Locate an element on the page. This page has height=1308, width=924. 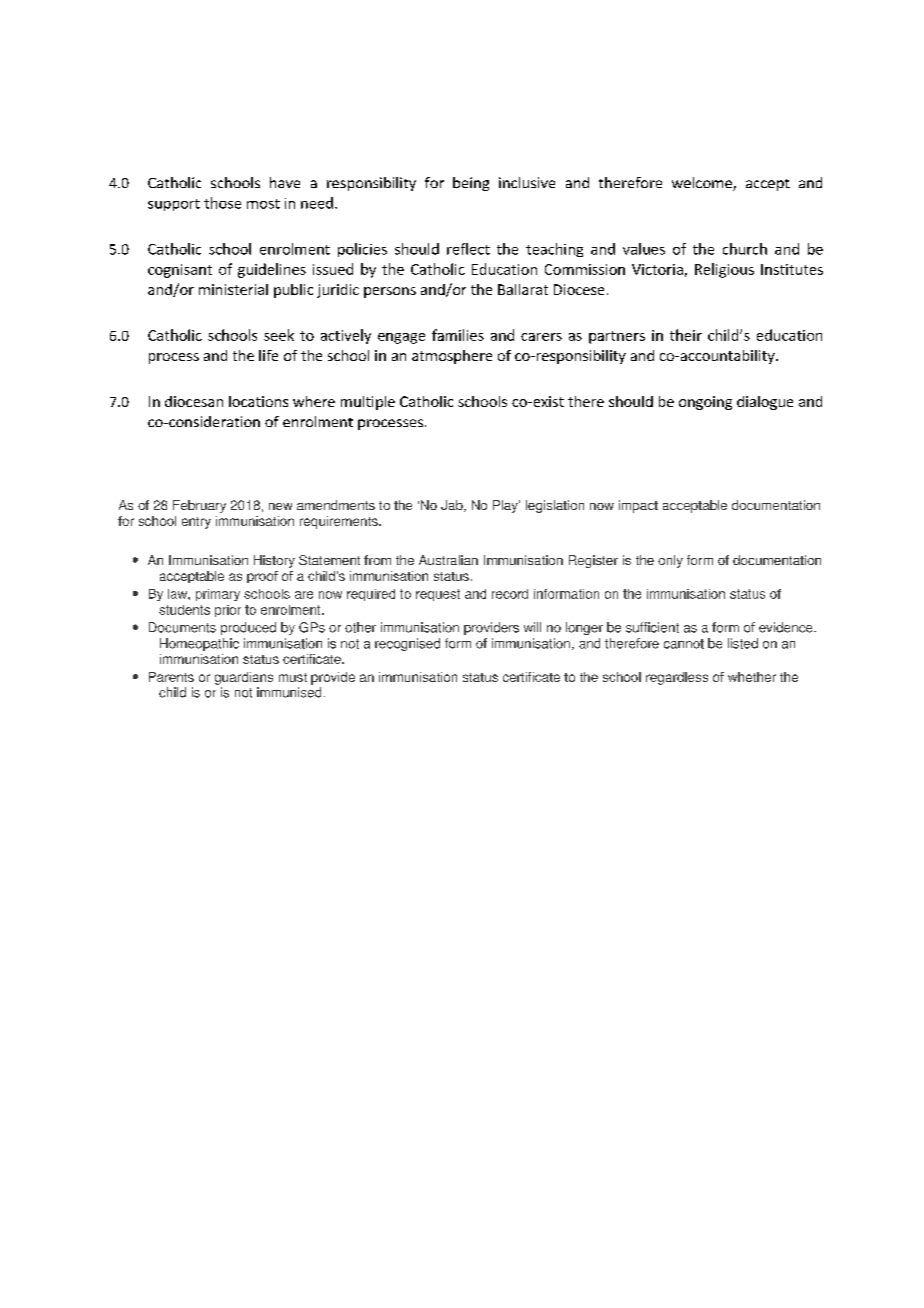
recognised is located at coordinates (407, 644).
